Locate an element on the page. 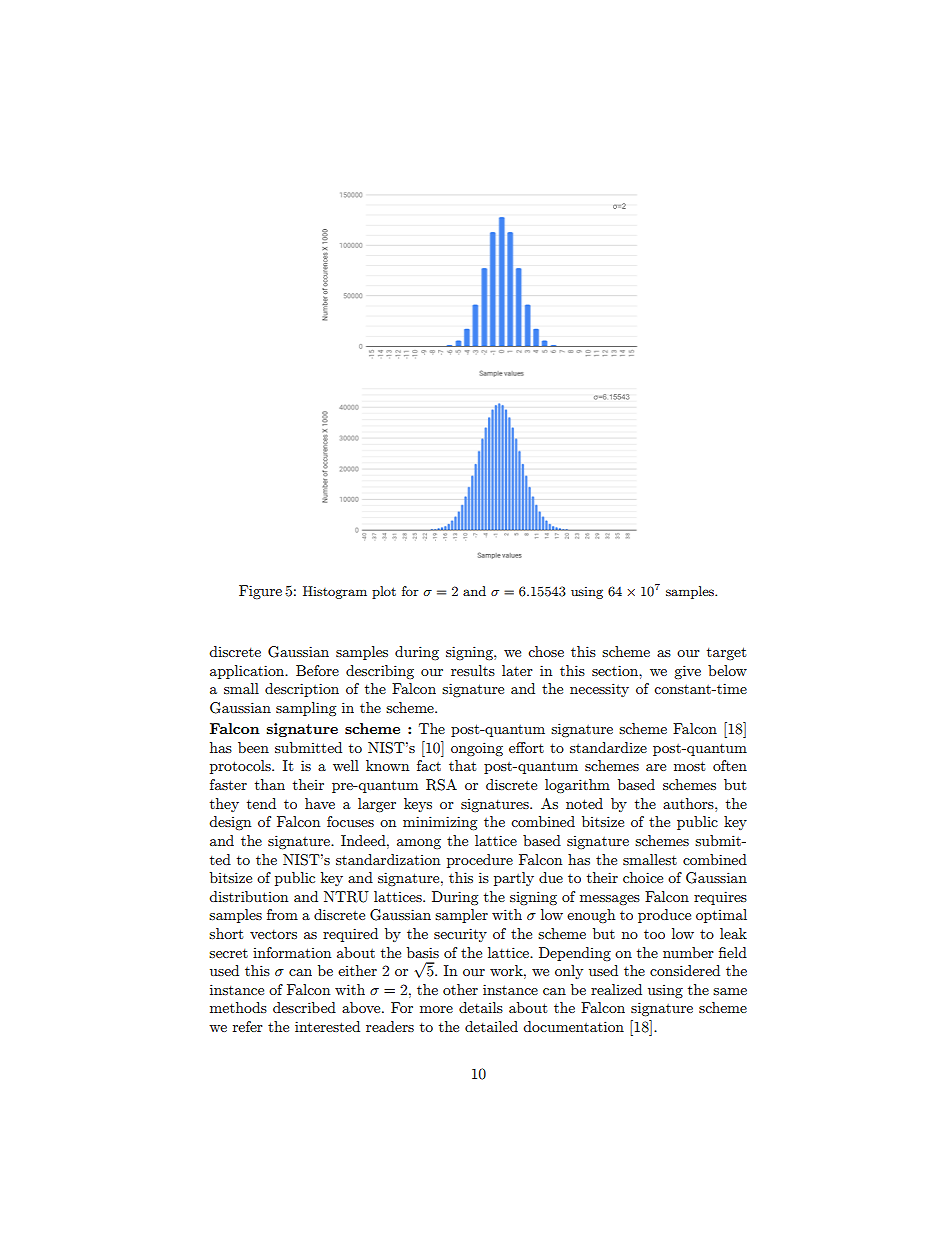 The height and width of the image is (1233, 952). choice is located at coordinates (643, 877).
